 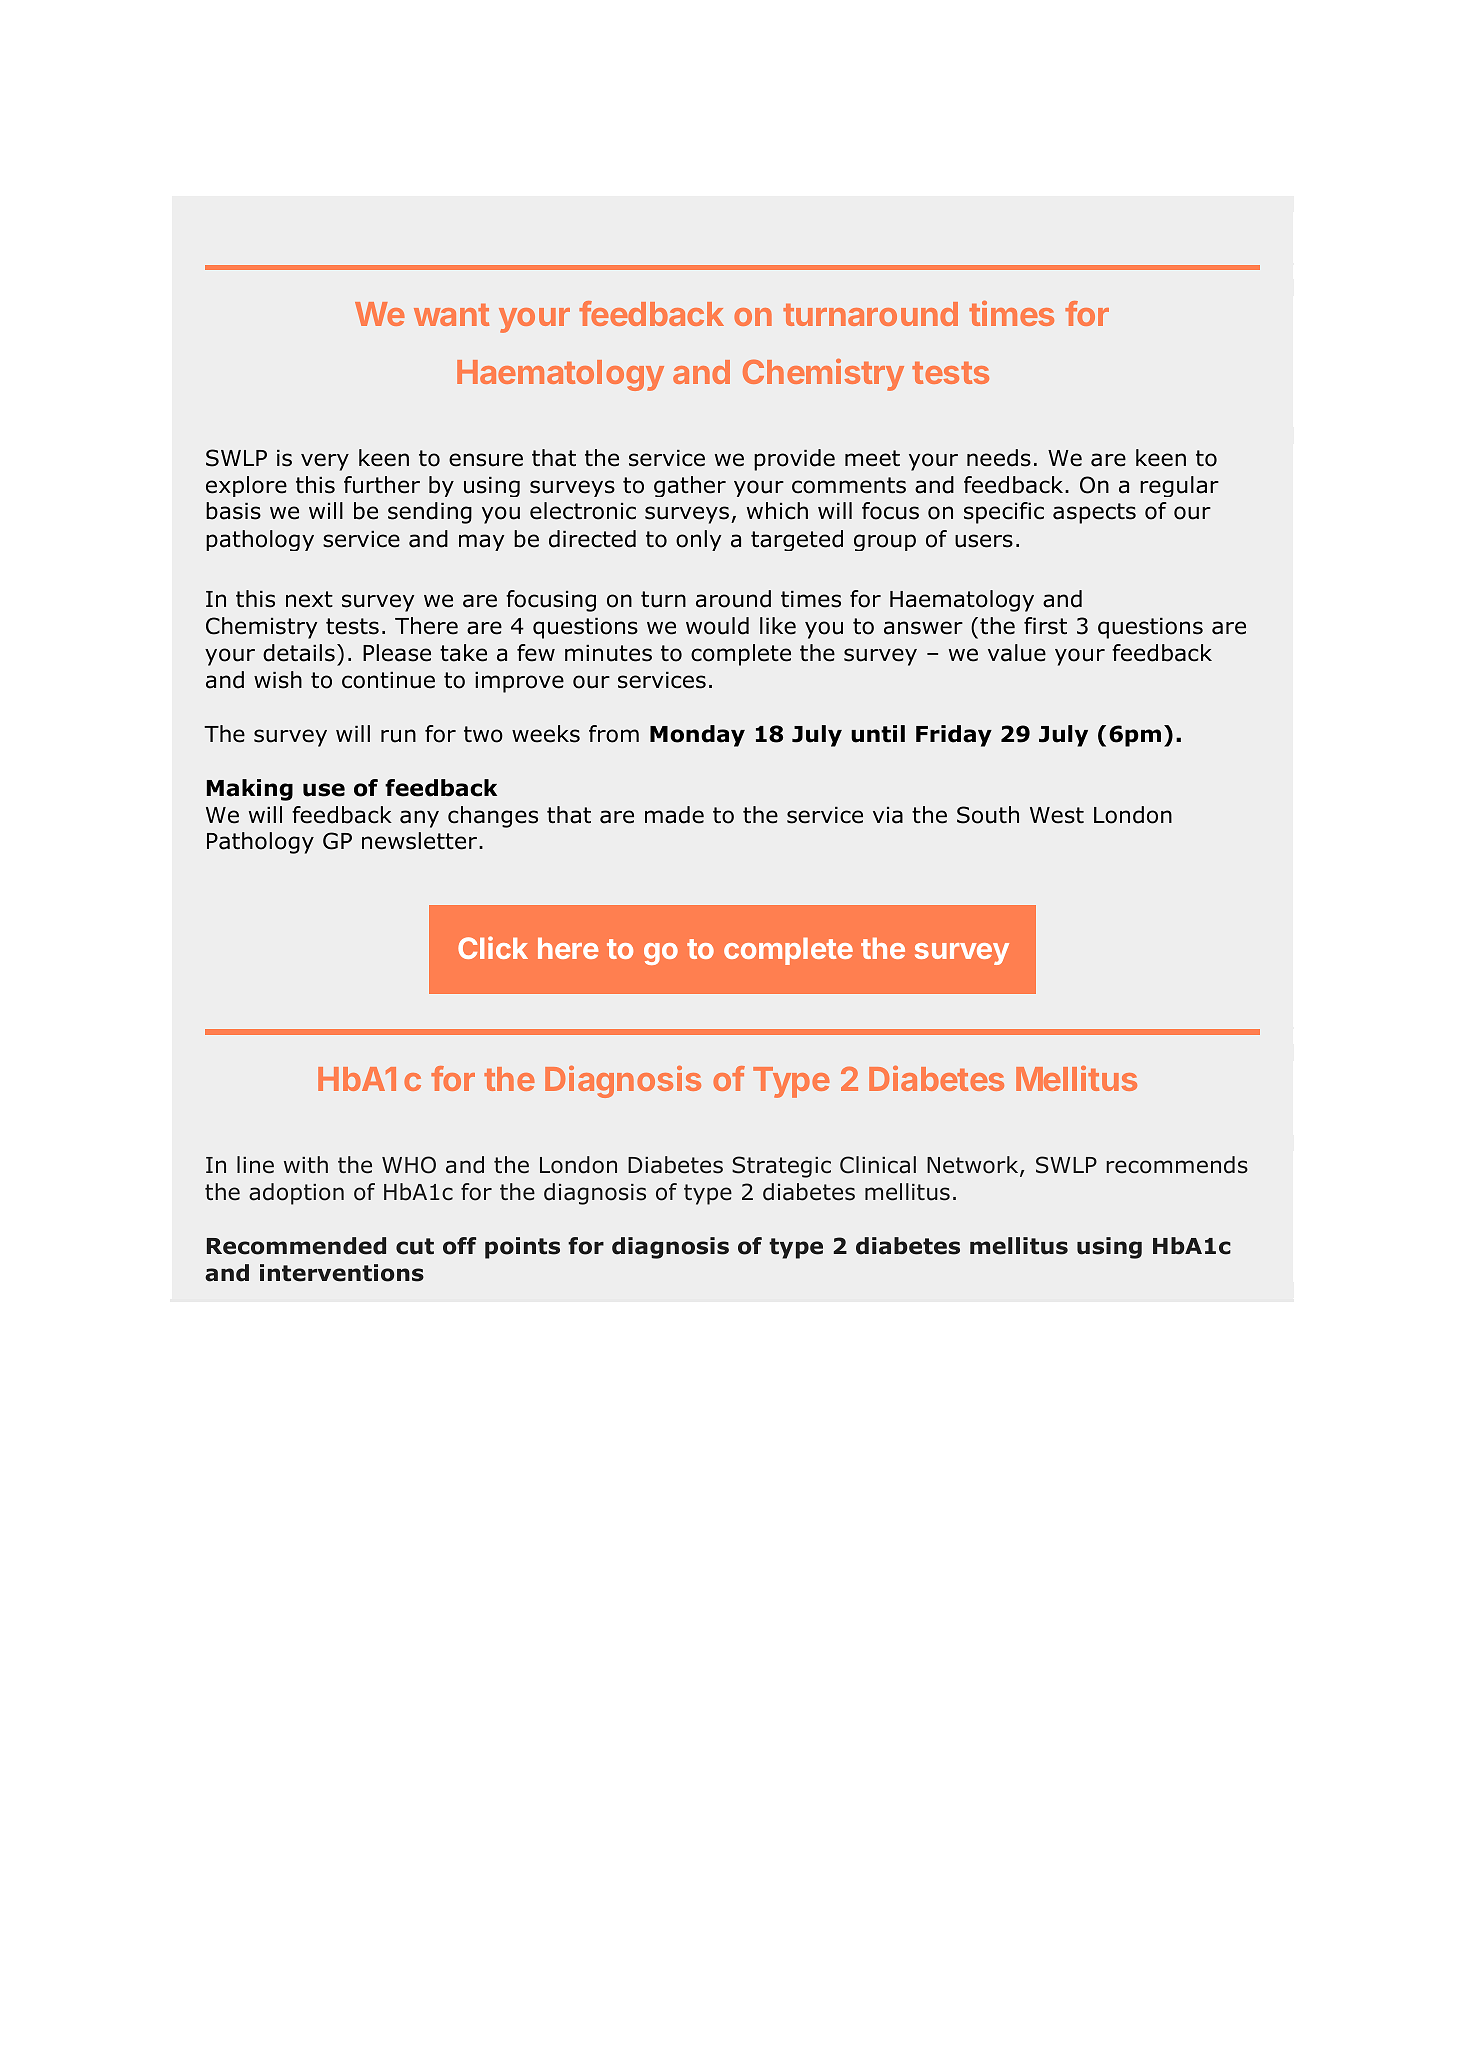 I want to click on Monday, so click(x=697, y=736).
